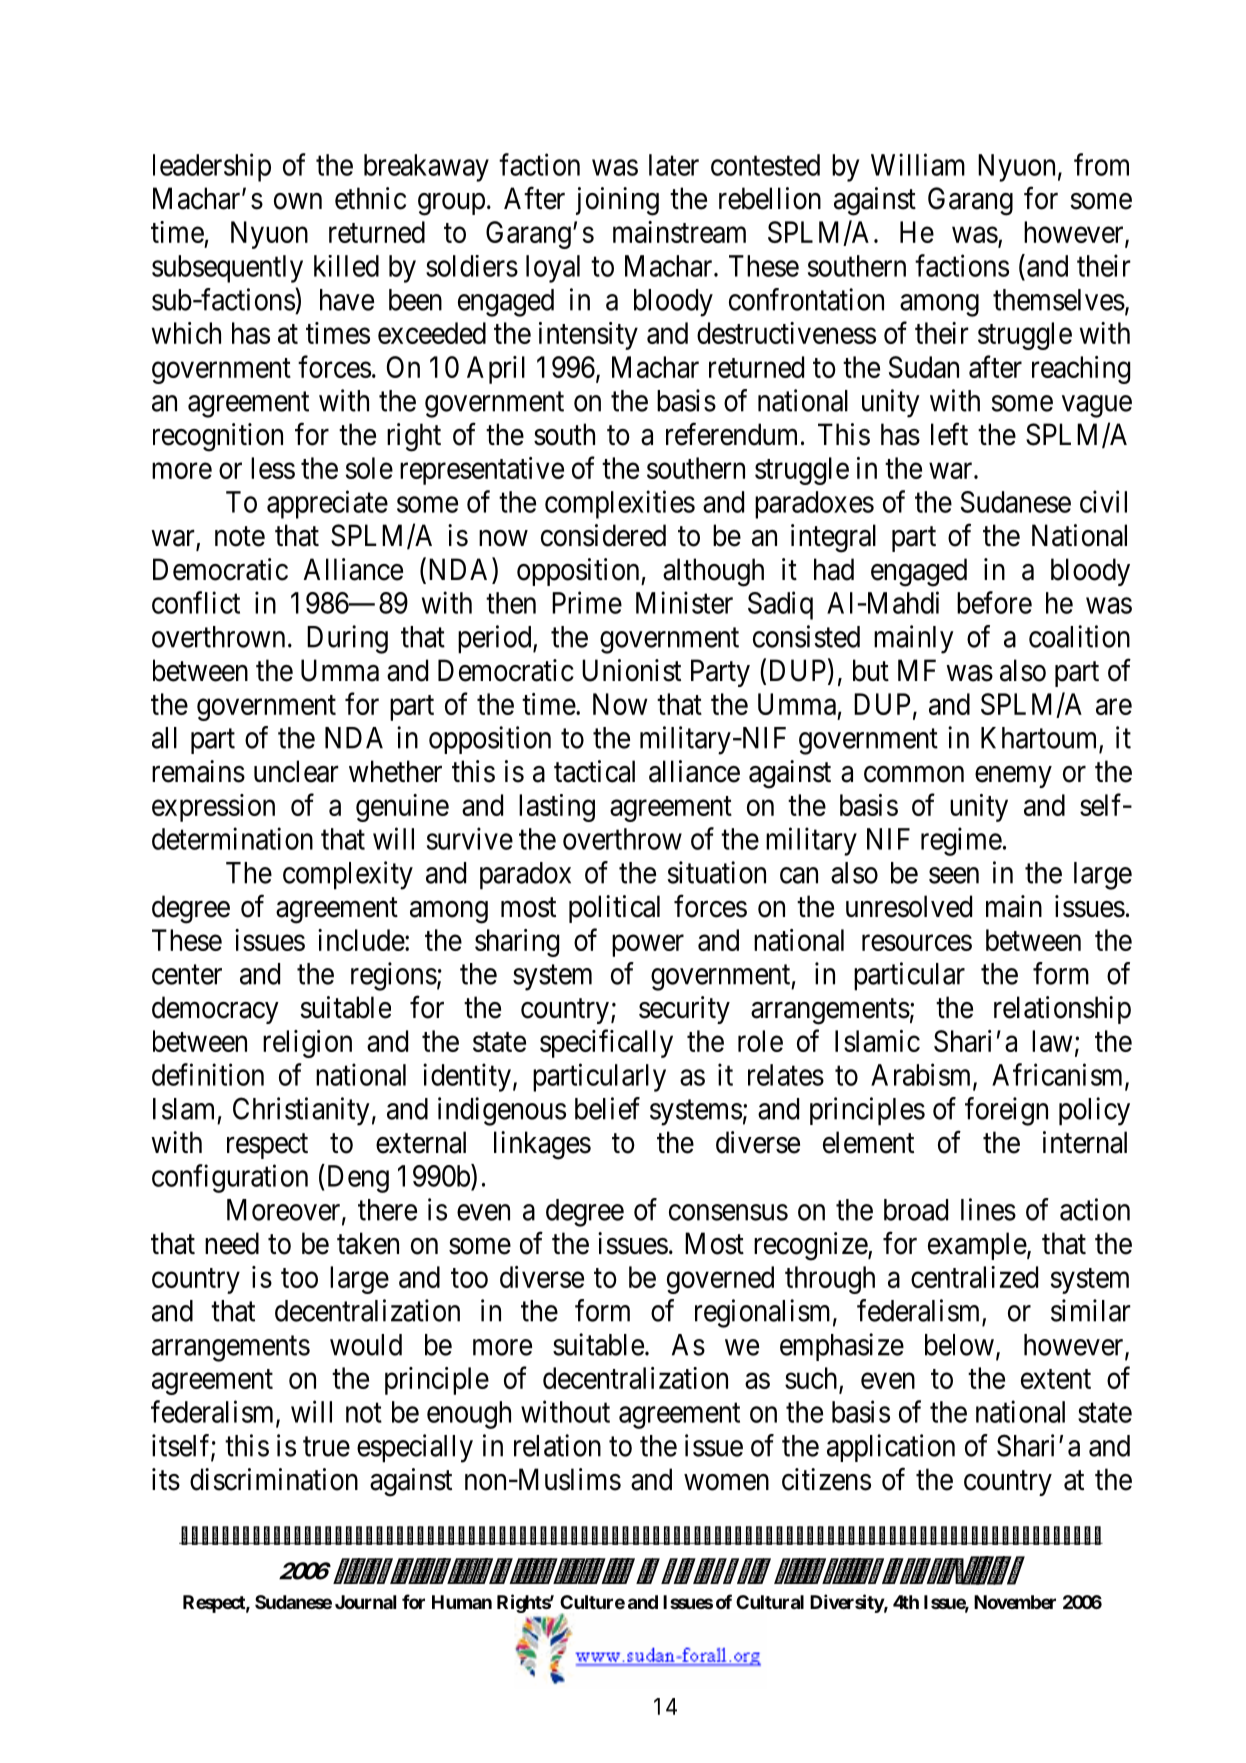 This page has width=1246, height=1763. What do you see at coordinates (617, 201) in the page?
I see `joining` at bounding box center [617, 201].
